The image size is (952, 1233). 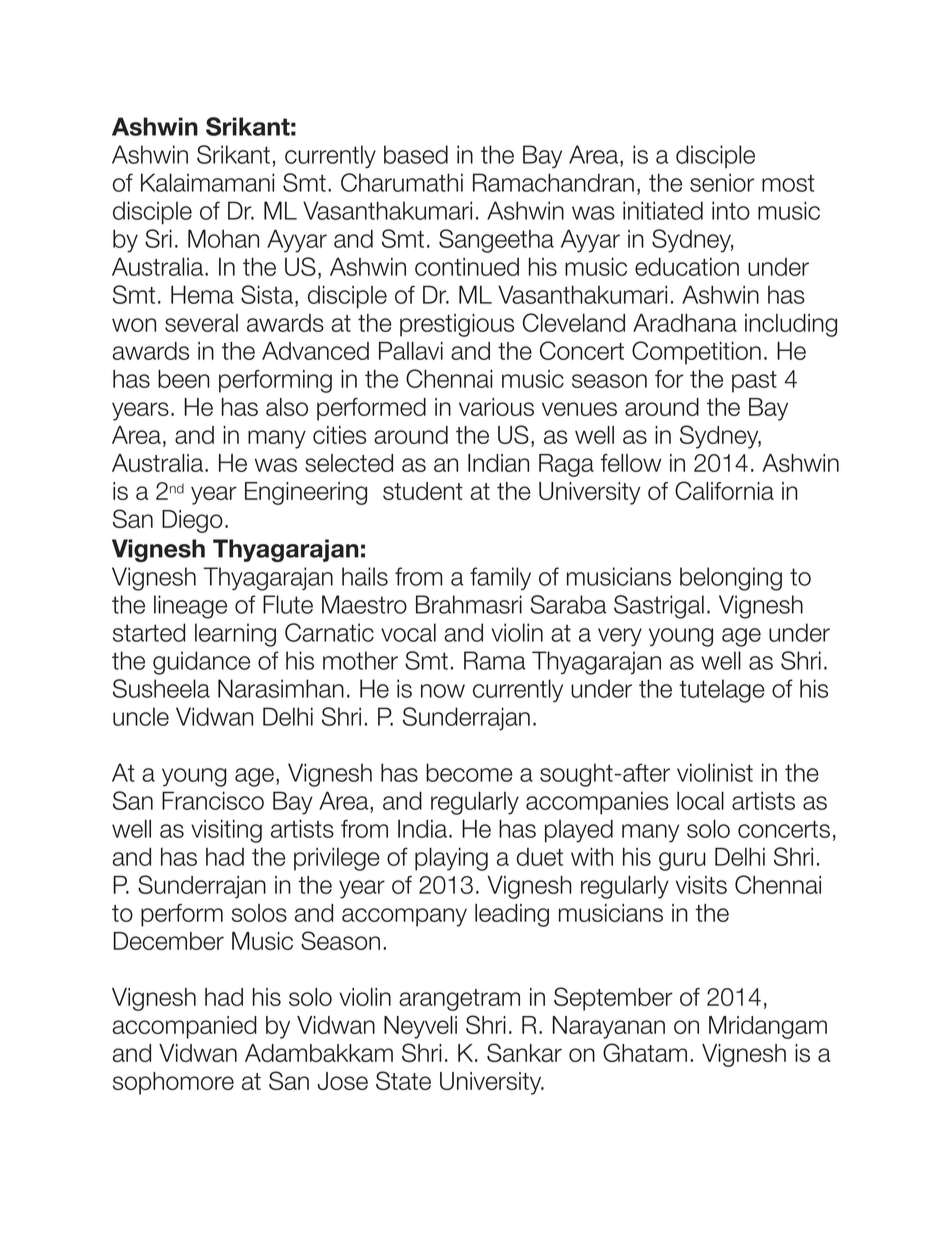 What do you see at coordinates (423, 491) in the document?
I see `student` at bounding box center [423, 491].
